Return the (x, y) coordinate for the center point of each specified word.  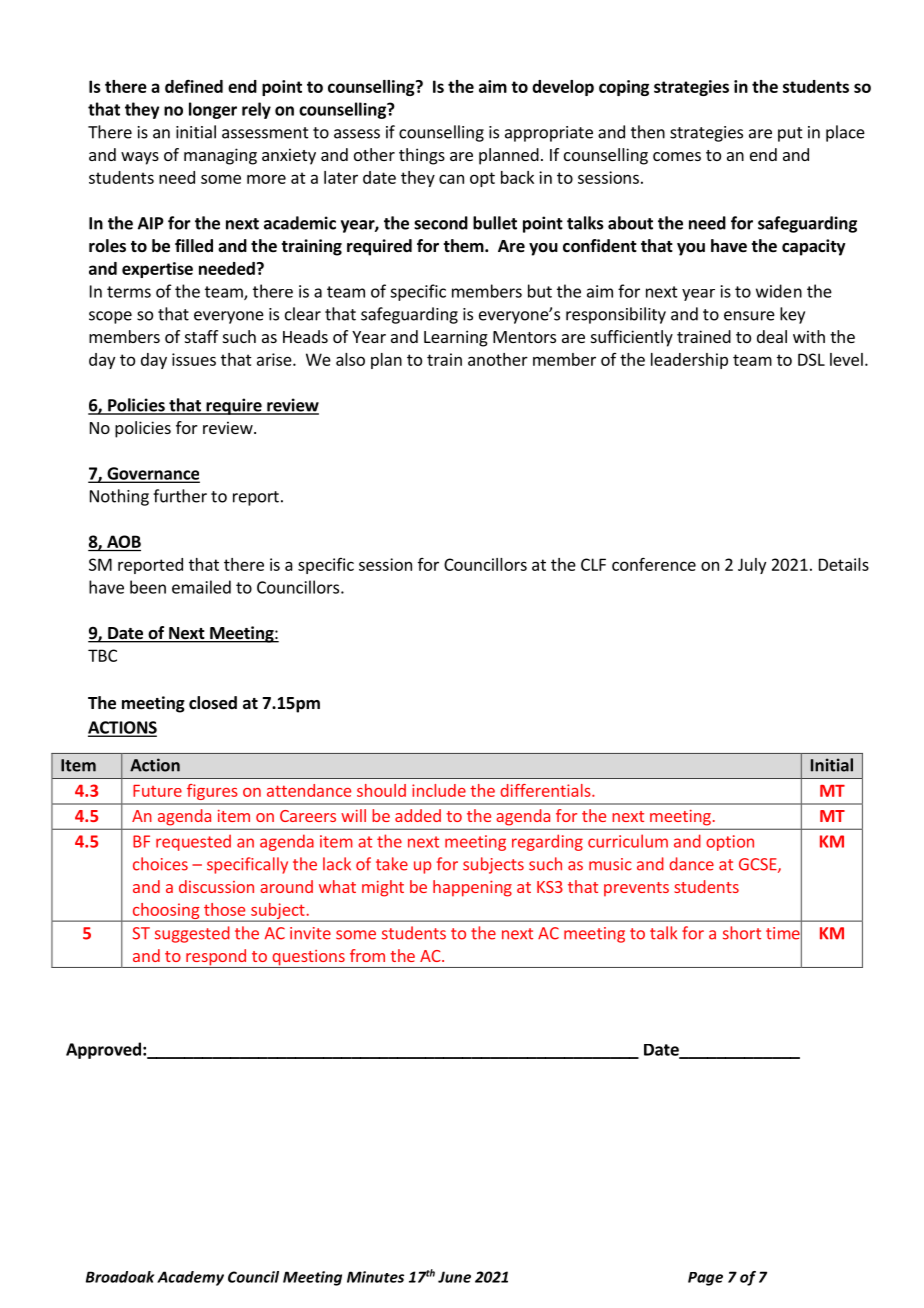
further (180, 496)
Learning (456, 338)
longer (213, 110)
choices (160, 864)
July (752, 566)
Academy (190, 1278)
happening (472, 888)
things (422, 156)
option (730, 843)
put (790, 134)
